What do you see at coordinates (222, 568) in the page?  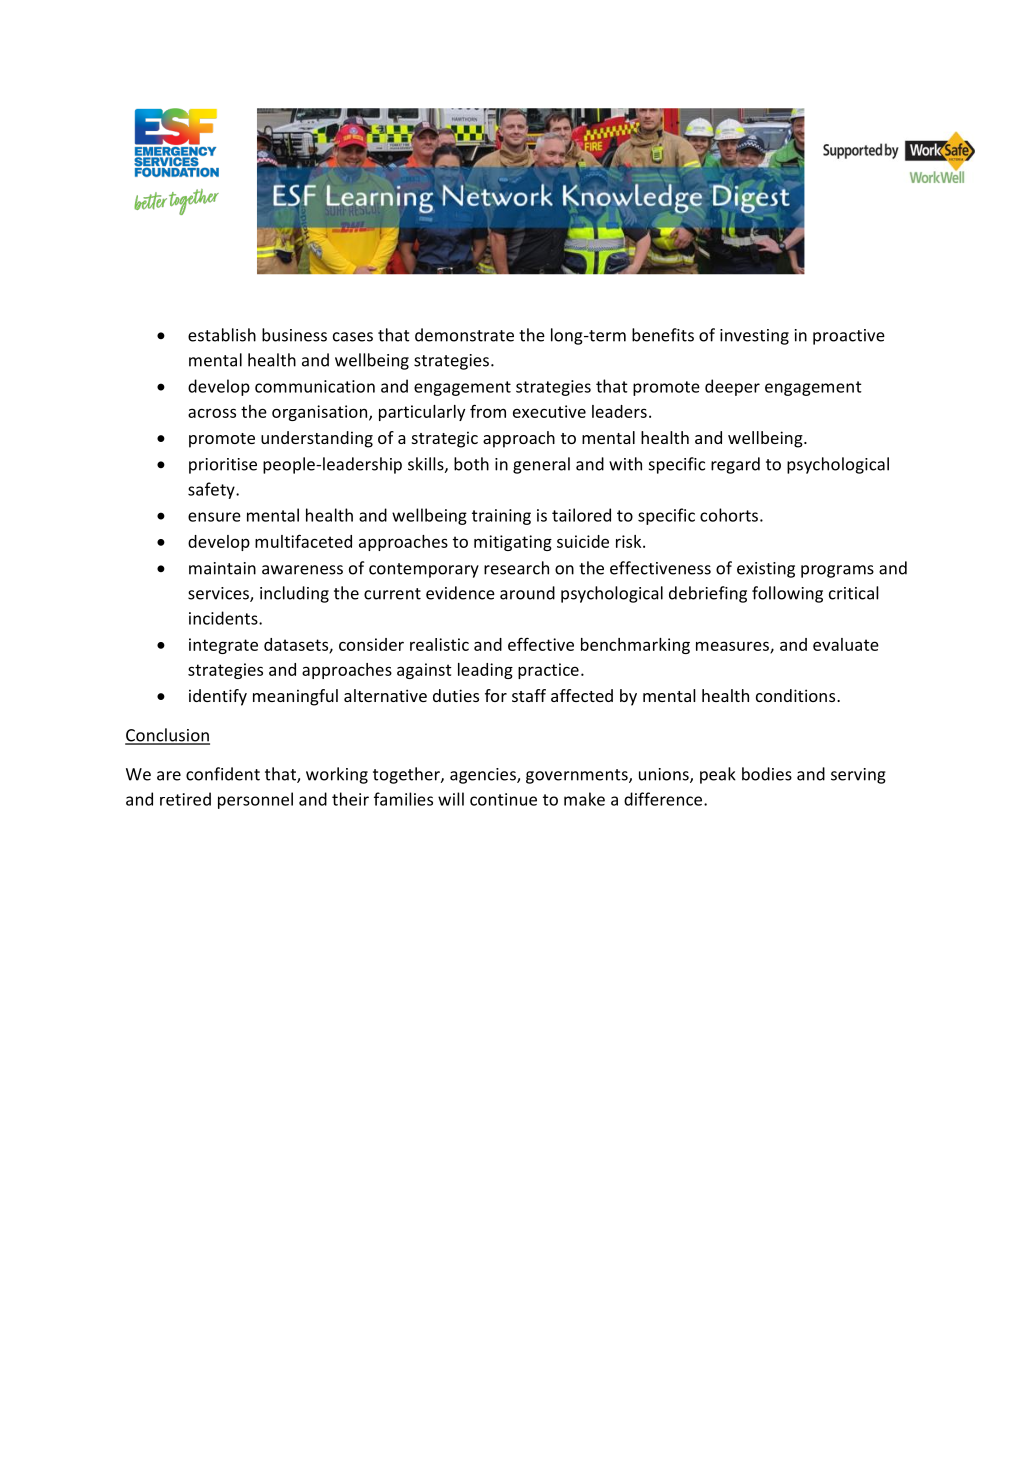 I see `maintain` at bounding box center [222, 568].
